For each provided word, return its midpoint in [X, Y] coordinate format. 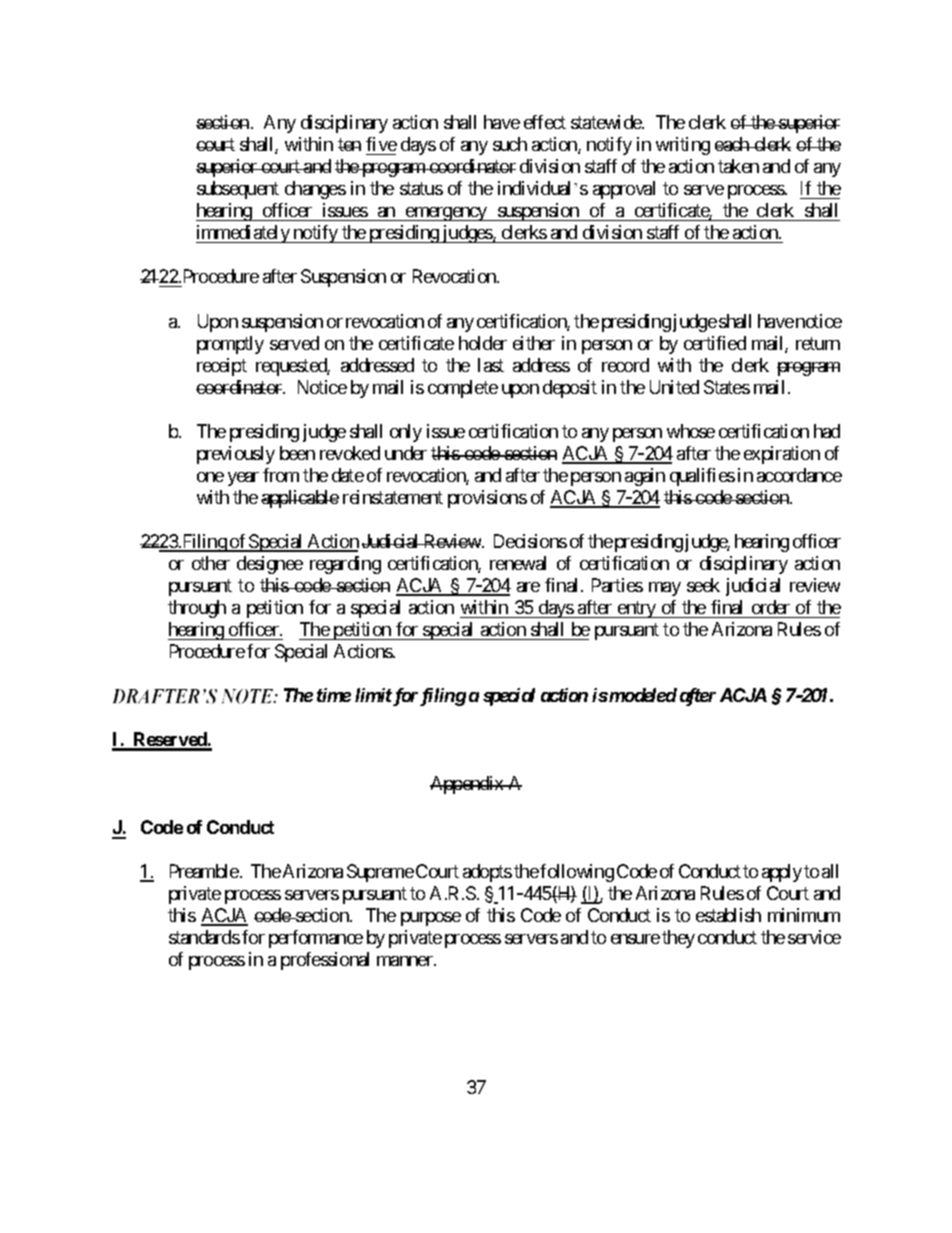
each [733, 144]
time [334, 695]
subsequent [238, 190]
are [528, 587]
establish [728, 915]
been [297, 453]
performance [316, 939]
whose [691, 431]
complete [463, 389]
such [510, 144]
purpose [431, 919]
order [771, 607]
